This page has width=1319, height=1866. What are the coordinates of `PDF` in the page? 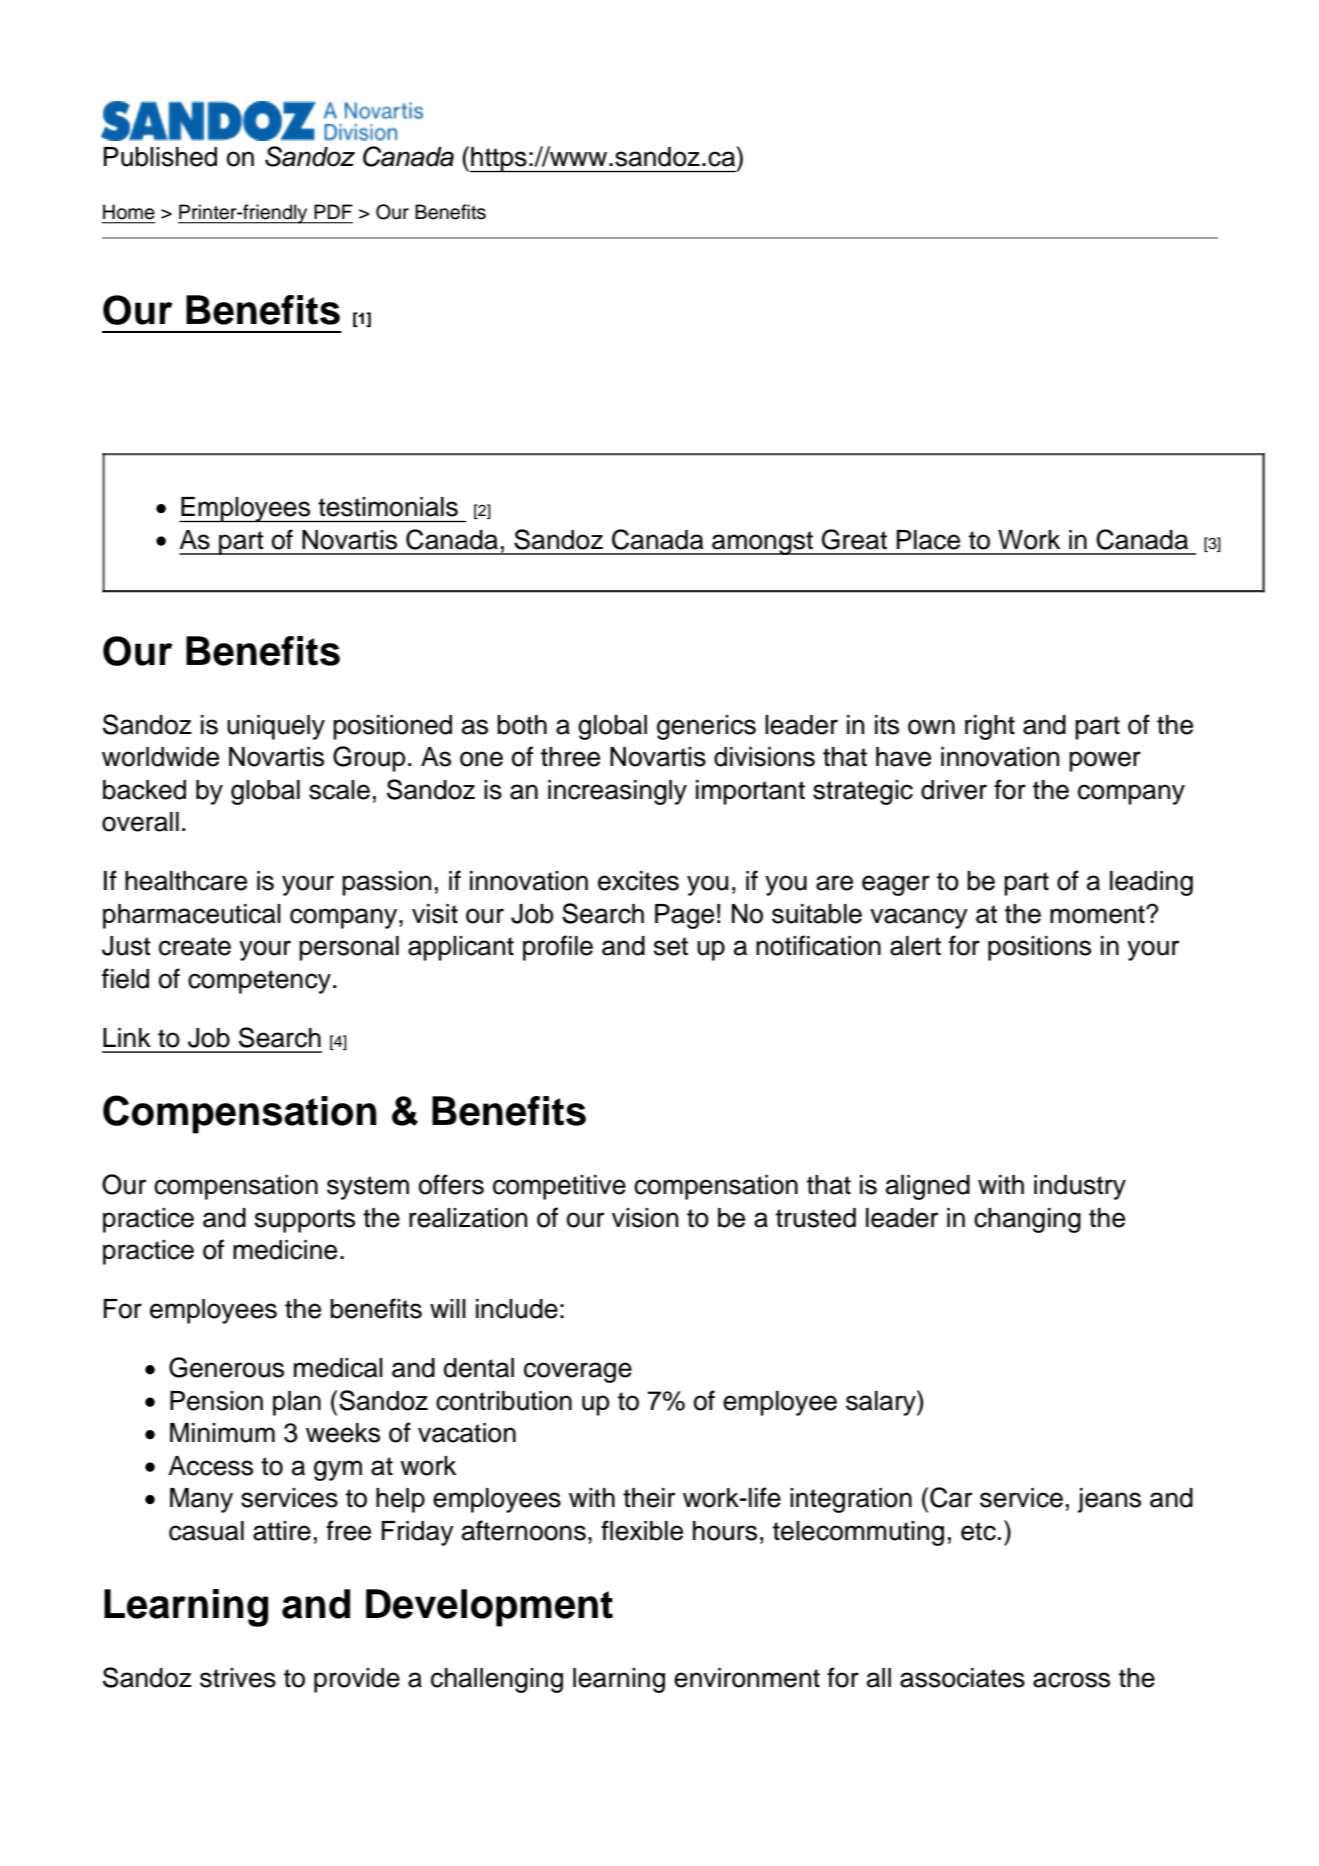 It's located at (333, 211).
